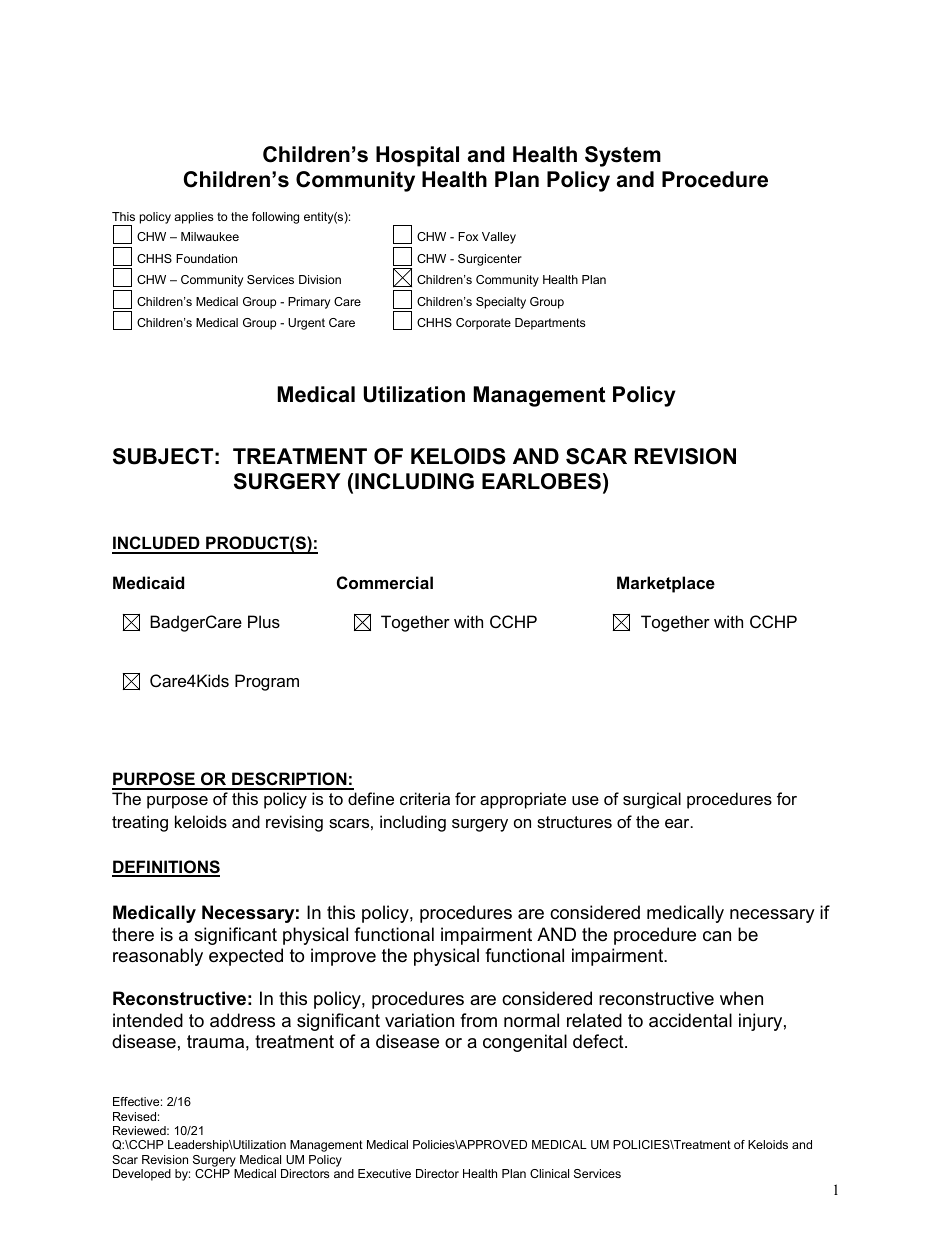 Image resolution: width=952 pixels, height=1233 pixels. I want to click on surgical, so click(652, 800).
